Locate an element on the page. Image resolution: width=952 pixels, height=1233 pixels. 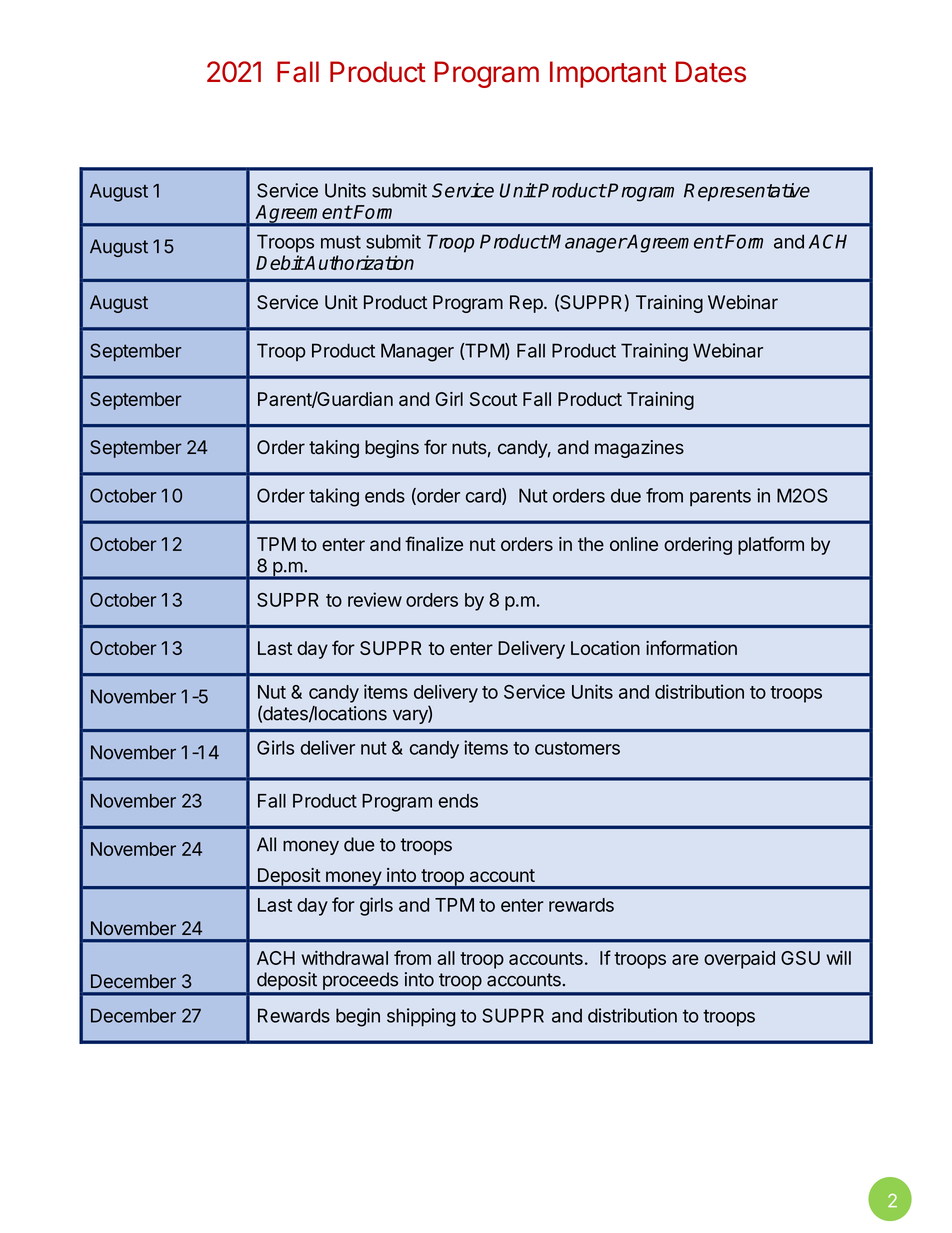
must is located at coordinates (341, 242).
